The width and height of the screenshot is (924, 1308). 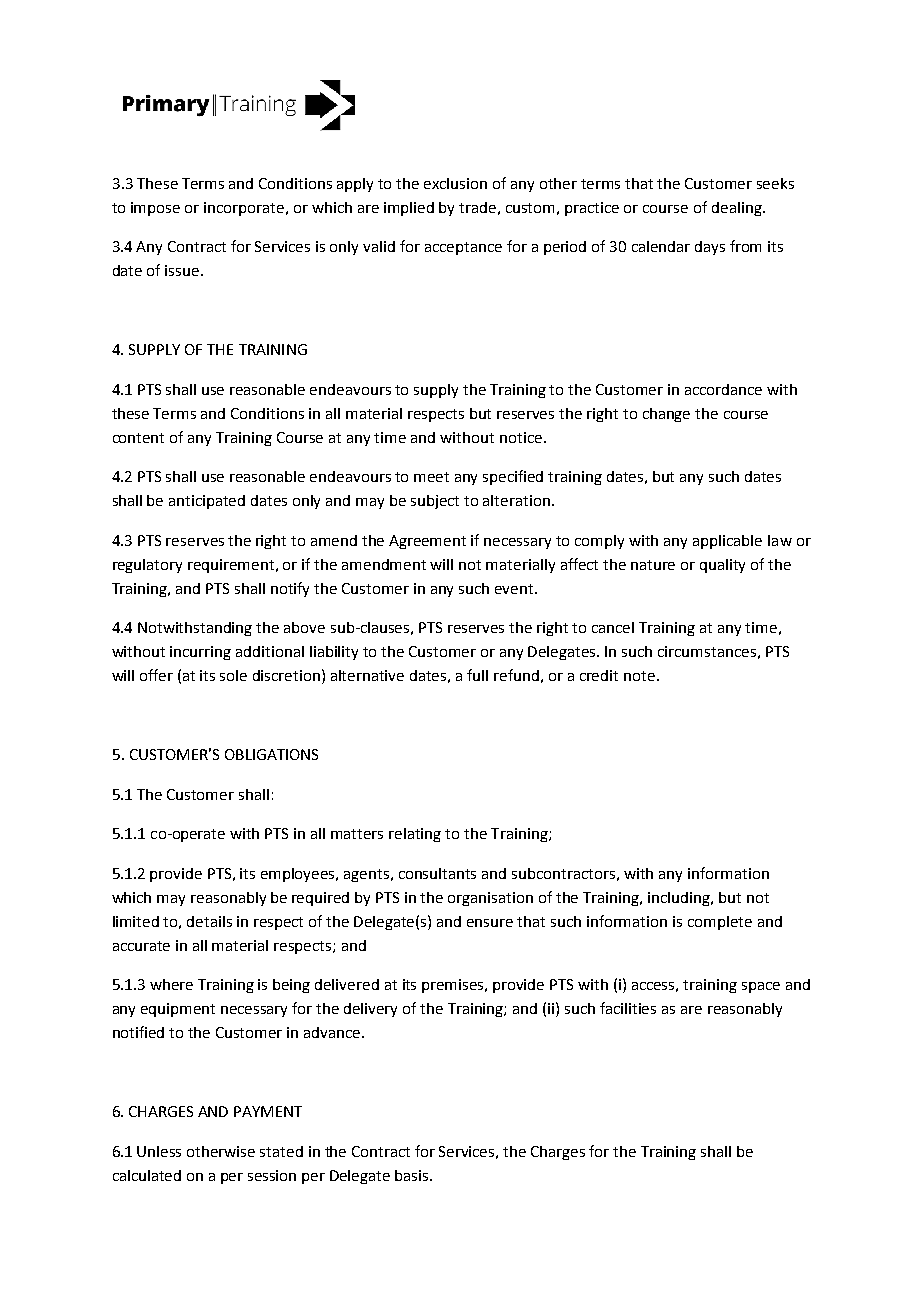 I want to click on dealing, so click(x=738, y=209).
